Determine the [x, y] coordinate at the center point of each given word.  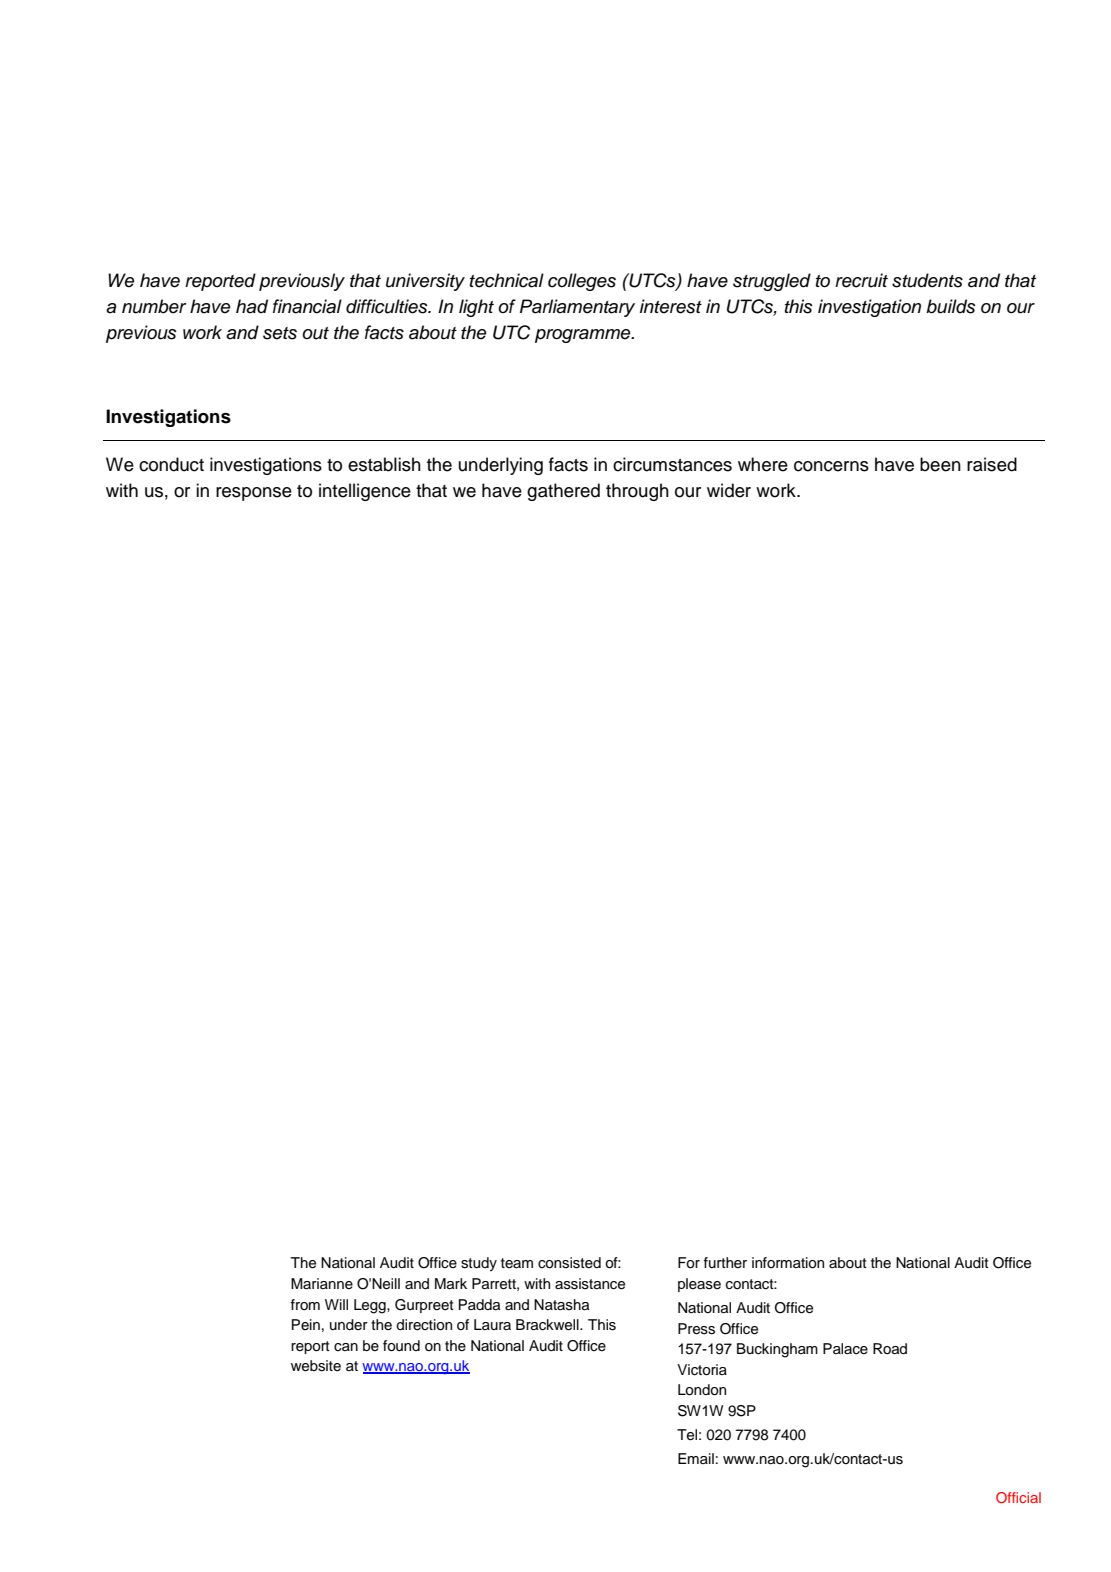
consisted [569, 1263]
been [940, 464]
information [788, 1263]
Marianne [322, 1284]
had [252, 306]
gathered [563, 492]
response [254, 494]
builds [951, 306]
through [637, 492]
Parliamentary [577, 308]
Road [890, 1348]
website [316, 1366]
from [305, 1304]
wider [729, 490]
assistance [590, 1284]
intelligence [365, 492]
